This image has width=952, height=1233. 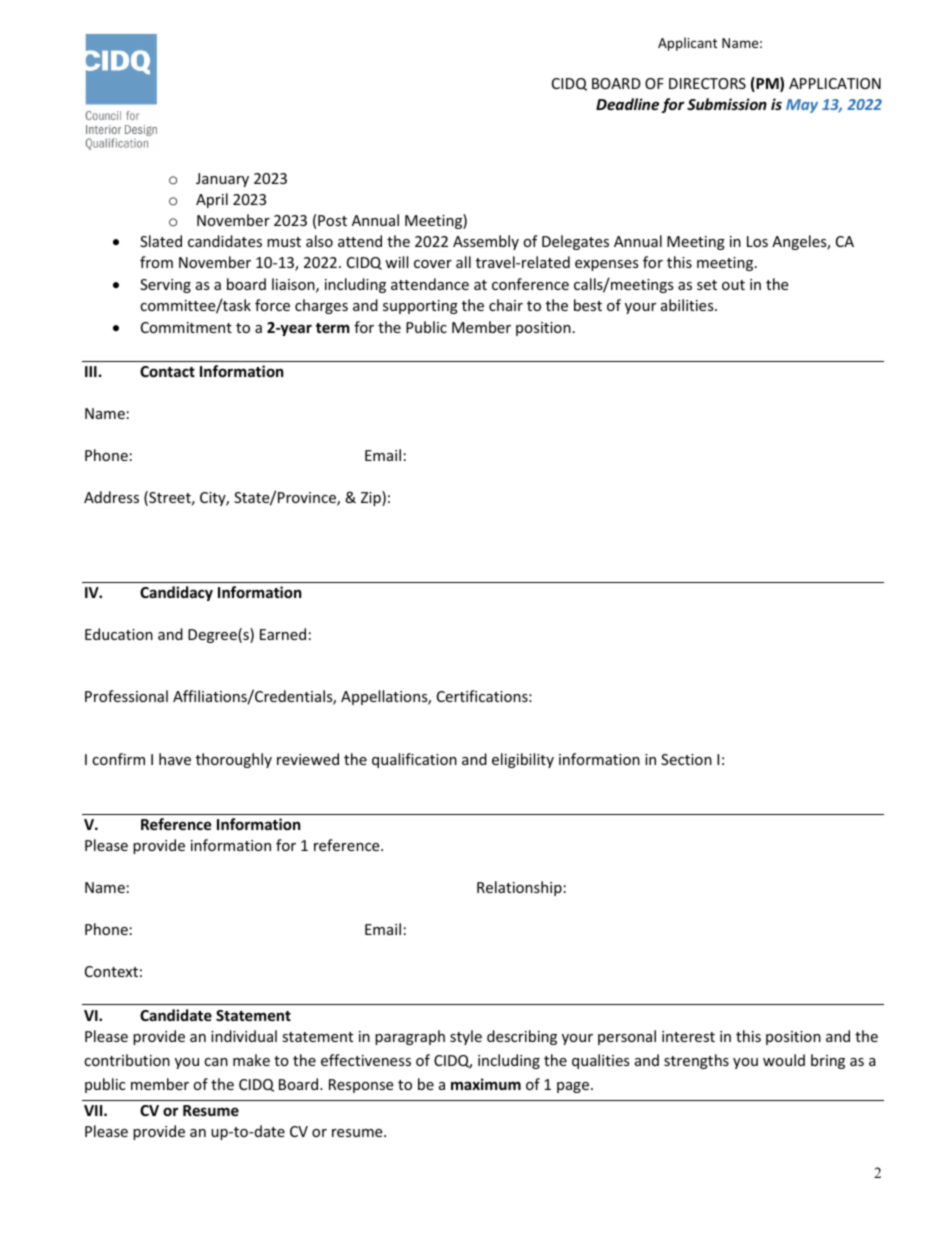 I want to click on Candidacy, so click(x=176, y=593).
